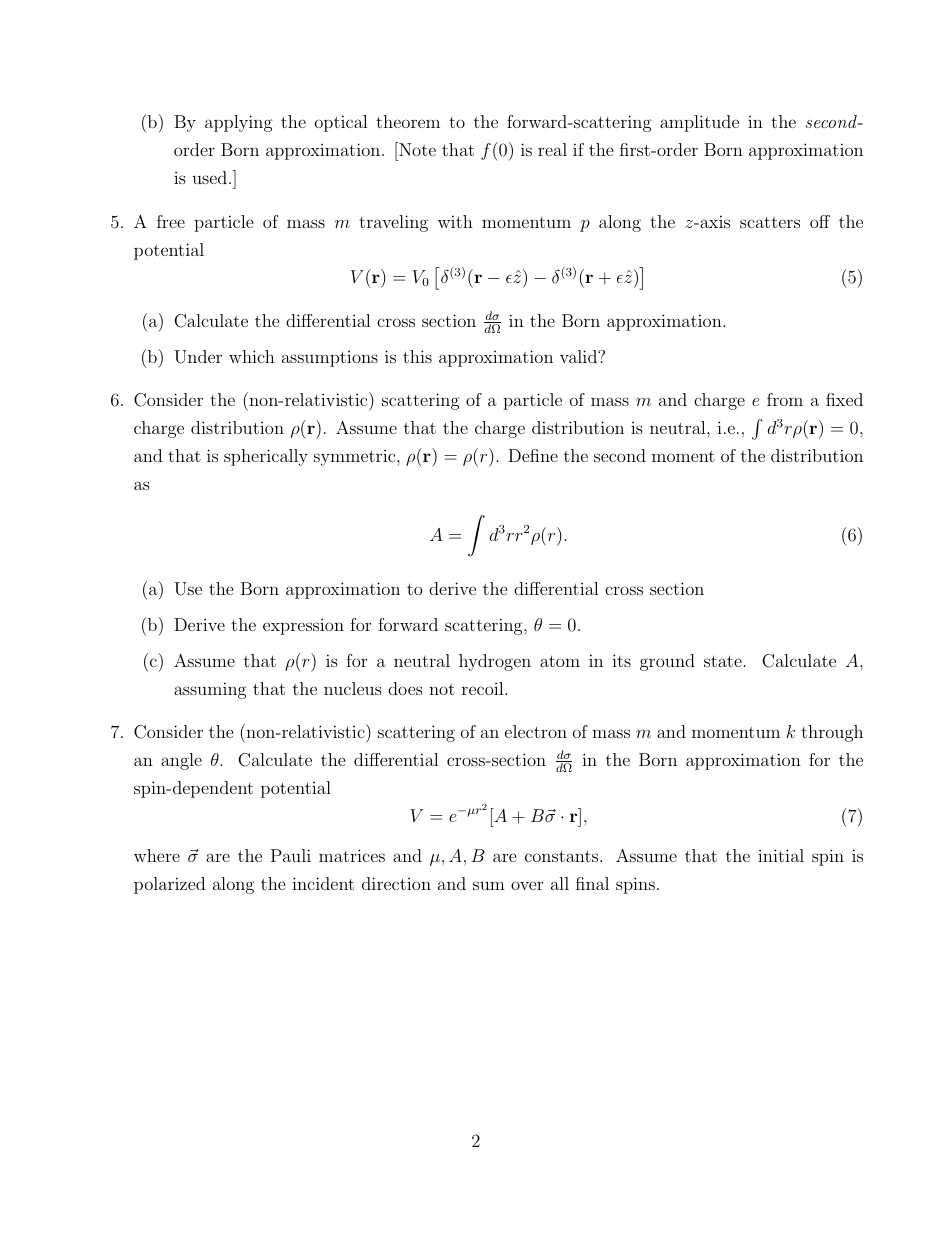 This screenshot has width=952, height=1233. What do you see at coordinates (552, 149) in the screenshot?
I see `real` at bounding box center [552, 149].
